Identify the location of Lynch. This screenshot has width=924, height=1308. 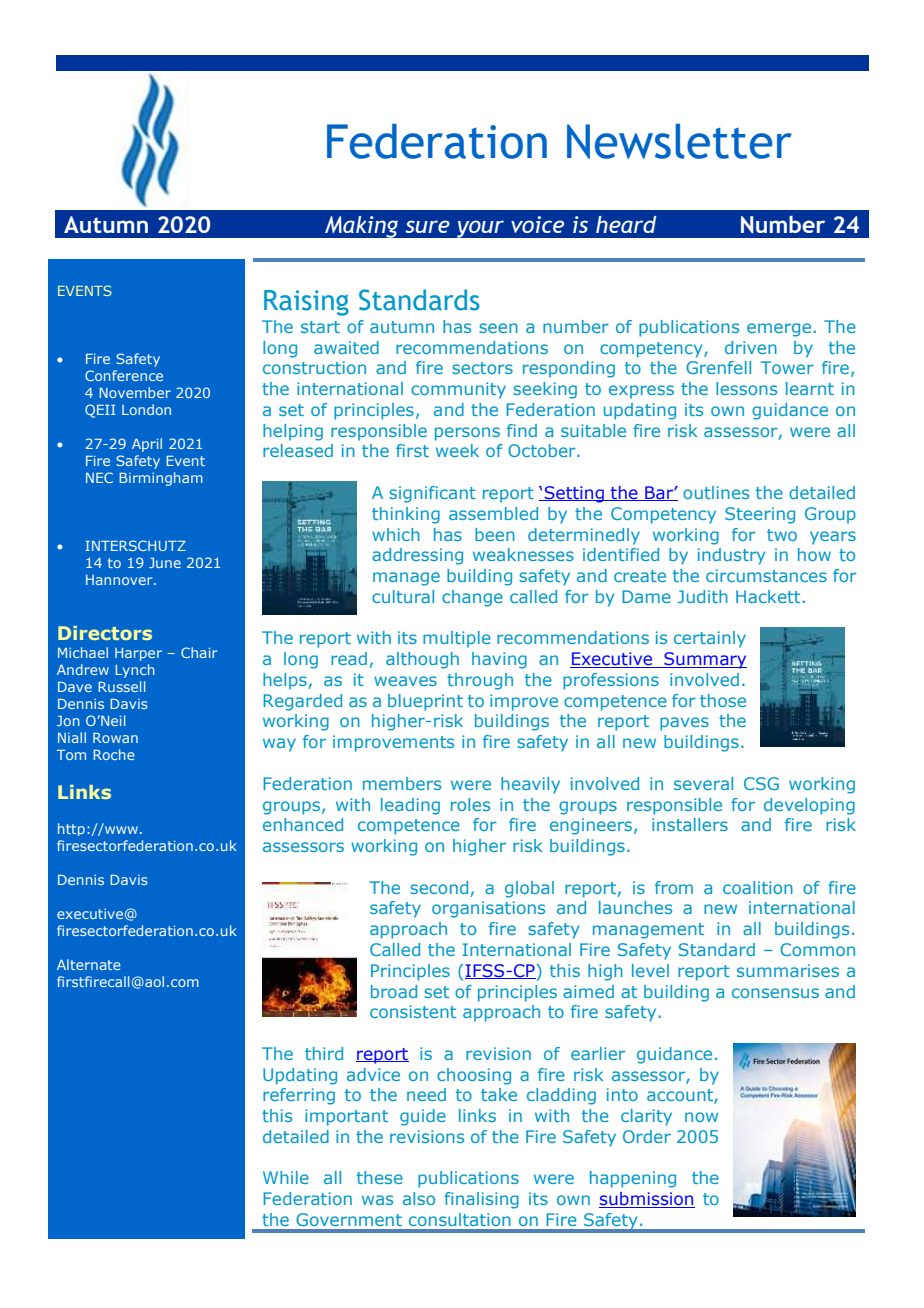
(135, 671).
